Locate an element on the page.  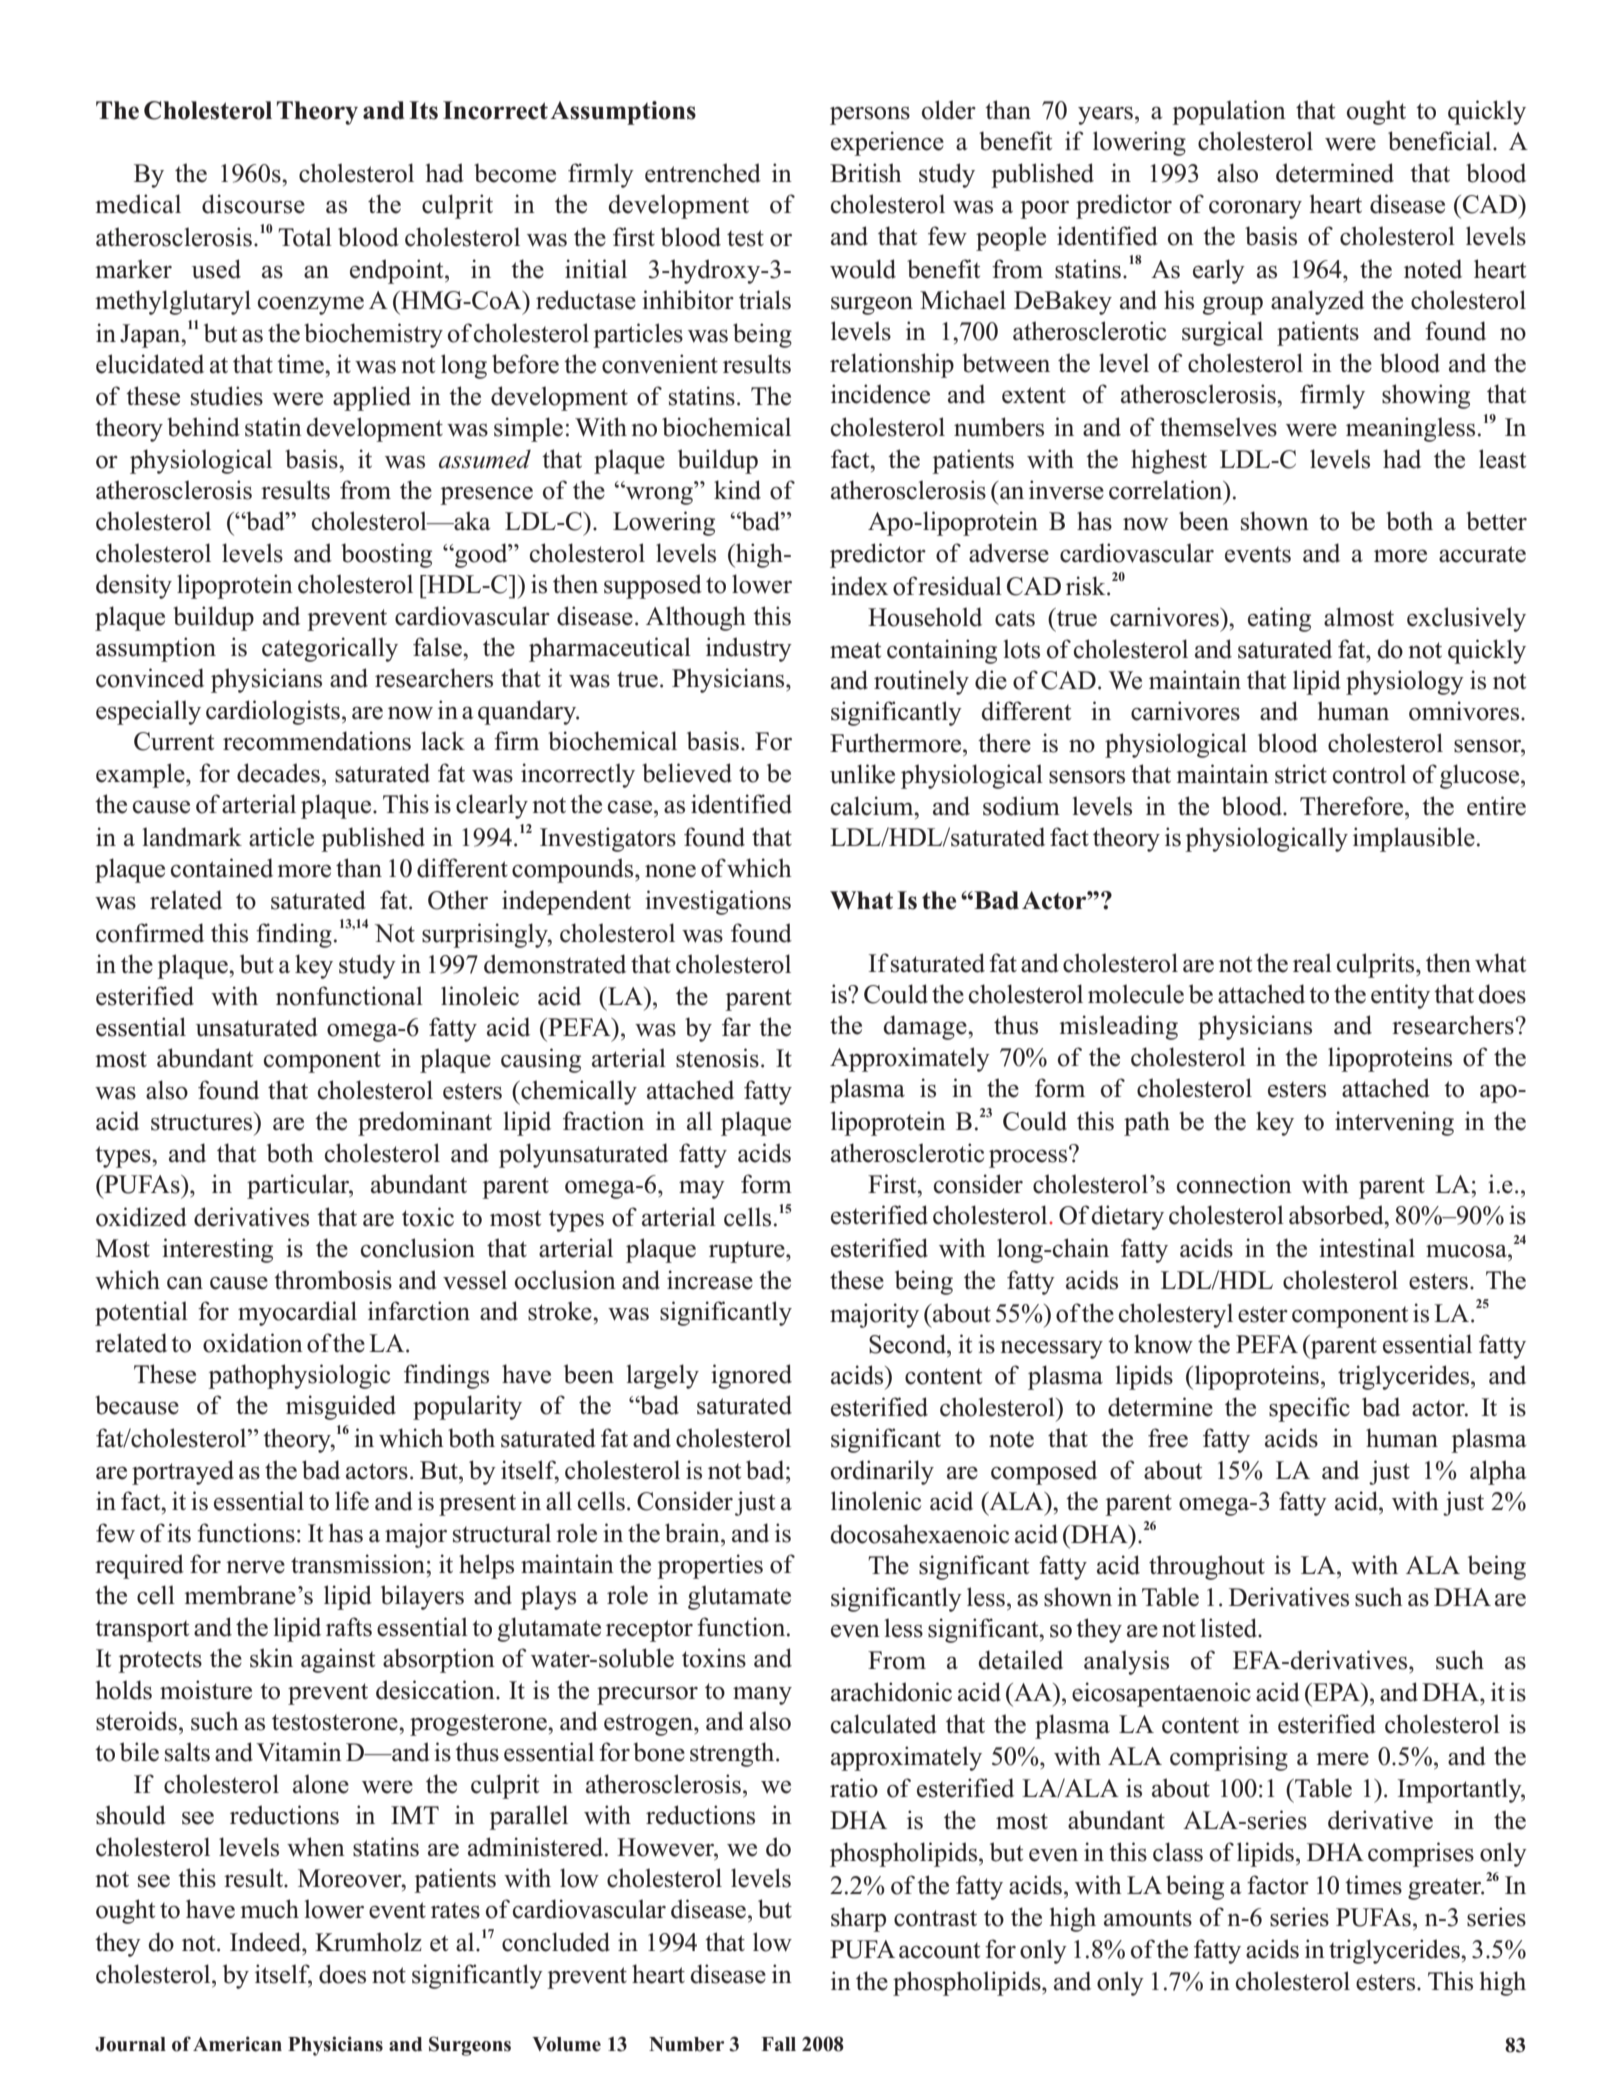
intervening is located at coordinates (1394, 1123).
